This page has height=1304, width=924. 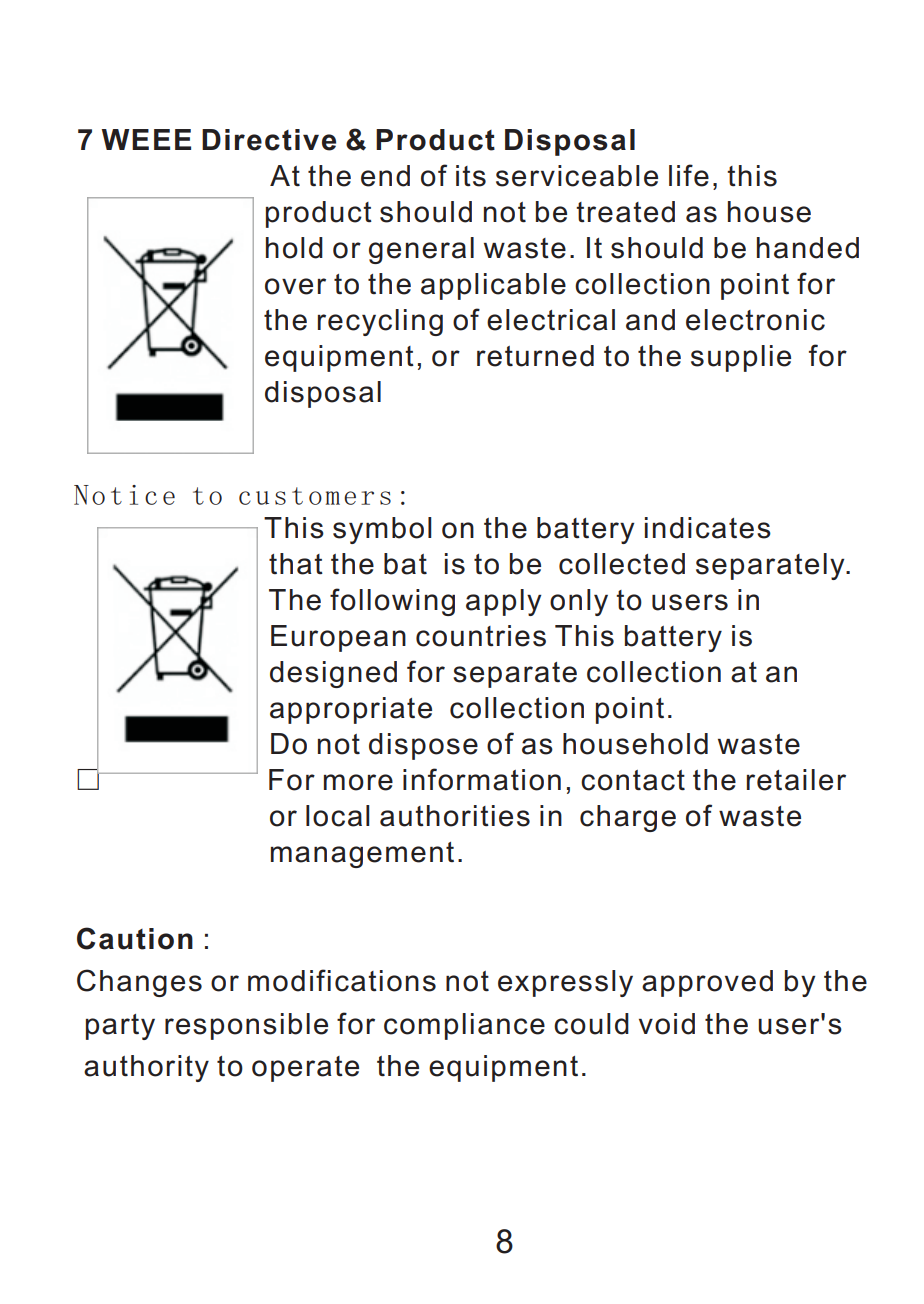 I want to click on appropriate, so click(x=351, y=710).
